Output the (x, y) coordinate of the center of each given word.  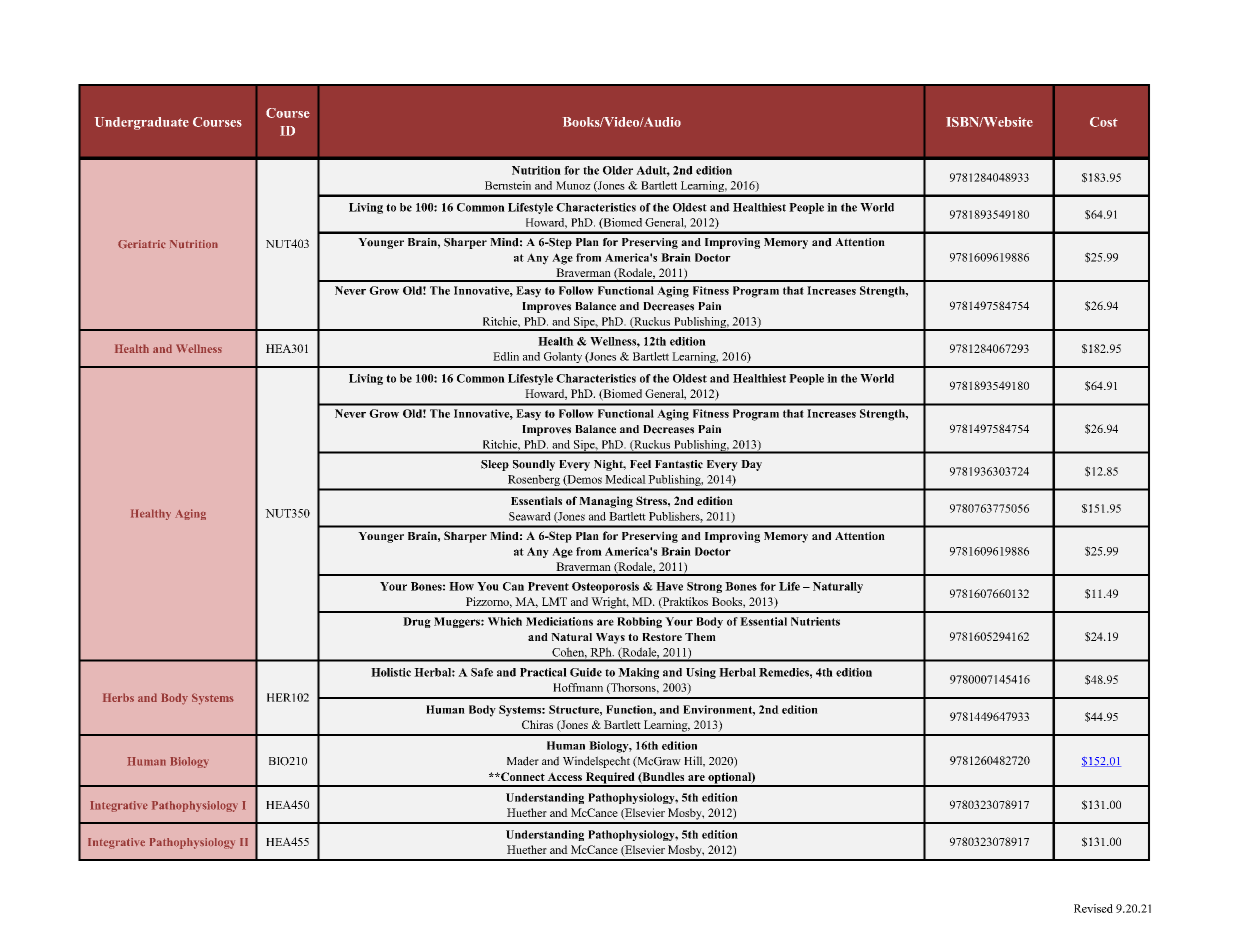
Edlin (506, 356)
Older (618, 170)
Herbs (118, 697)
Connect (522, 776)
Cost (1104, 122)
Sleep (495, 465)
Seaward (530, 516)
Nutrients (815, 621)
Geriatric (142, 244)
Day (751, 465)
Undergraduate (142, 123)
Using (701, 673)
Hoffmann (578, 687)
